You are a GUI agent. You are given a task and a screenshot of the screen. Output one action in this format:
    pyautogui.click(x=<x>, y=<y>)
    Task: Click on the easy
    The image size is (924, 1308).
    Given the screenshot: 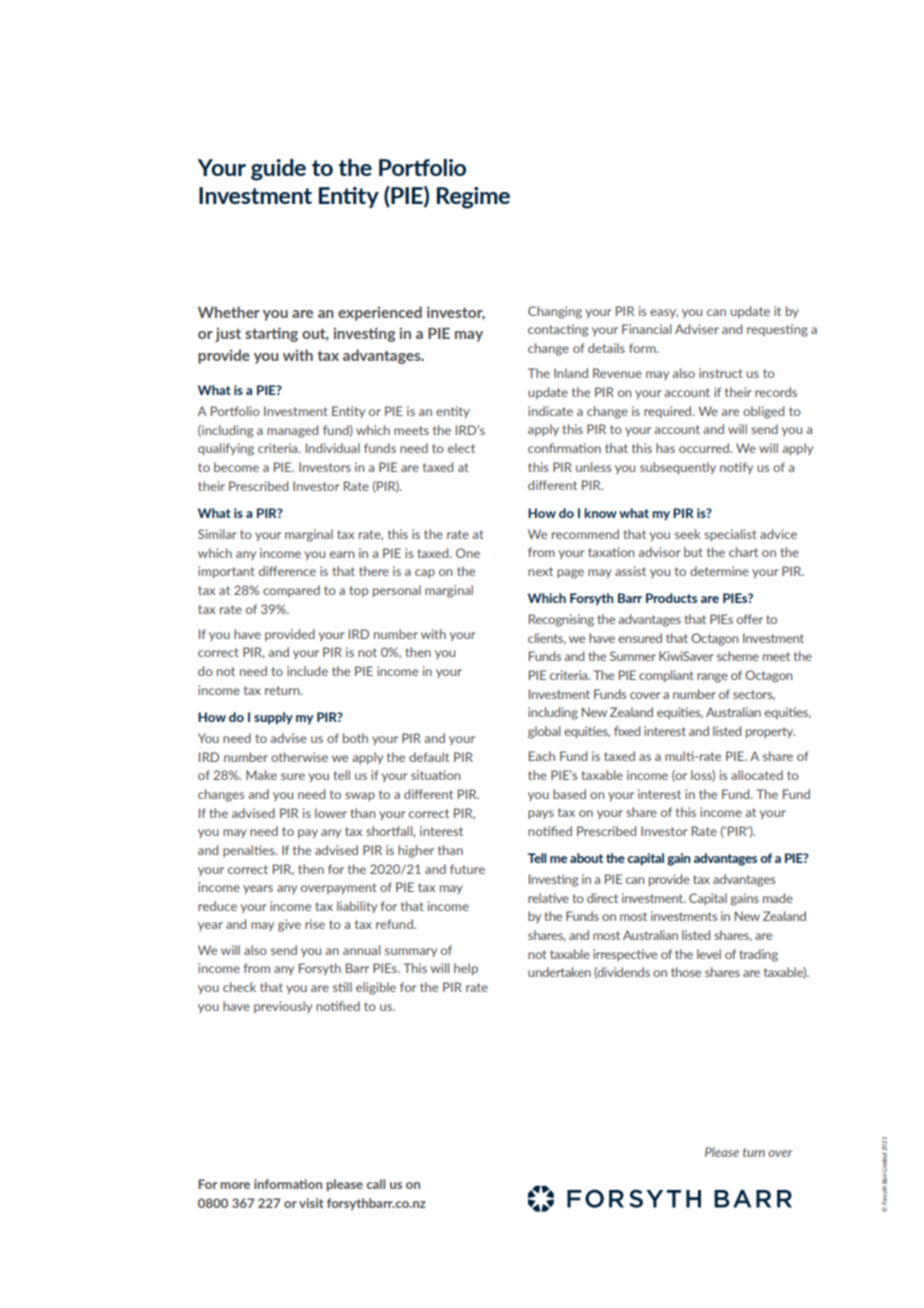 What is the action you would take?
    pyautogui.click(x=664, y=313)
